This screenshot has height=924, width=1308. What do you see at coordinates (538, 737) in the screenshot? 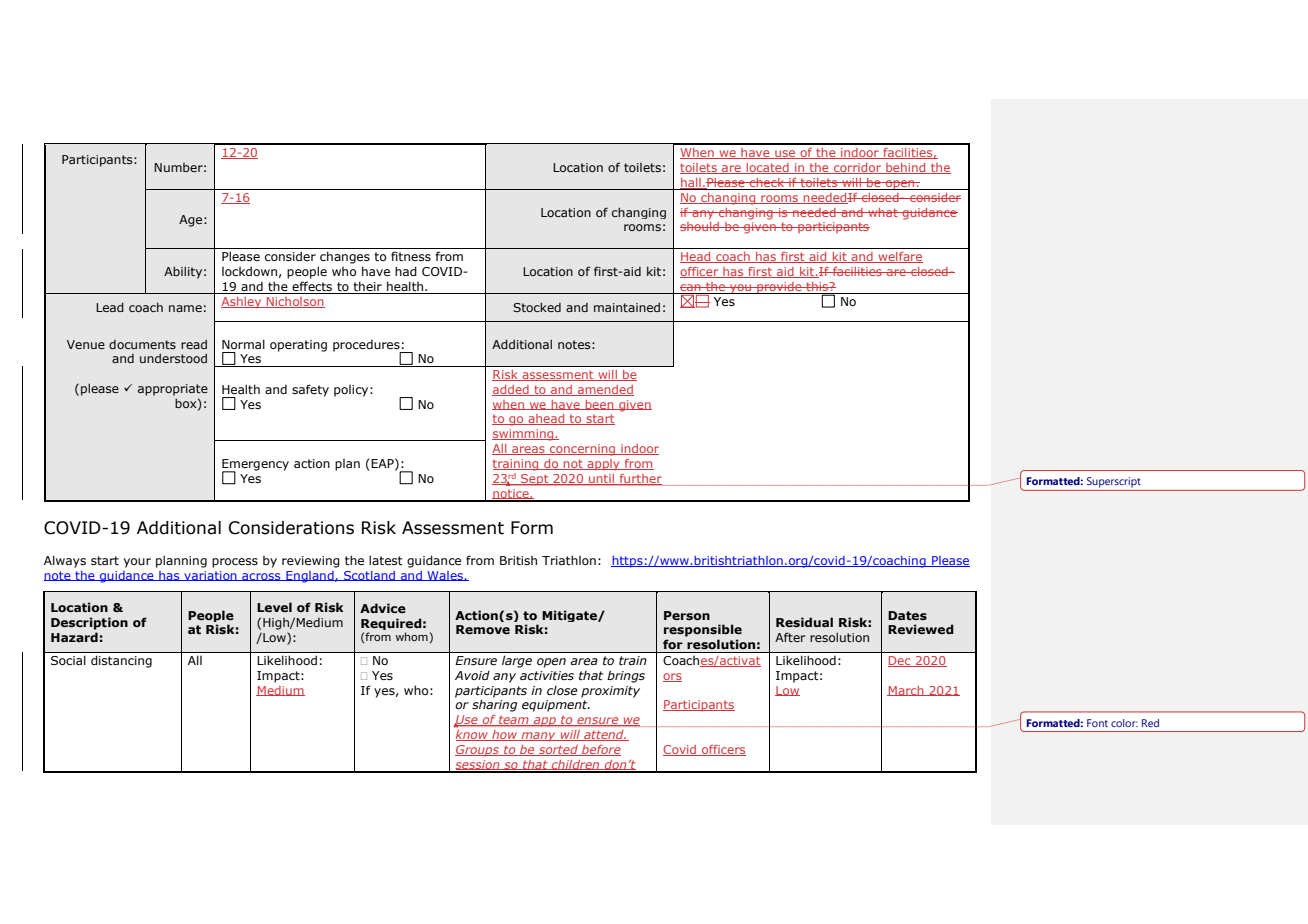
I see `many` at bounding box center [538, 737].
